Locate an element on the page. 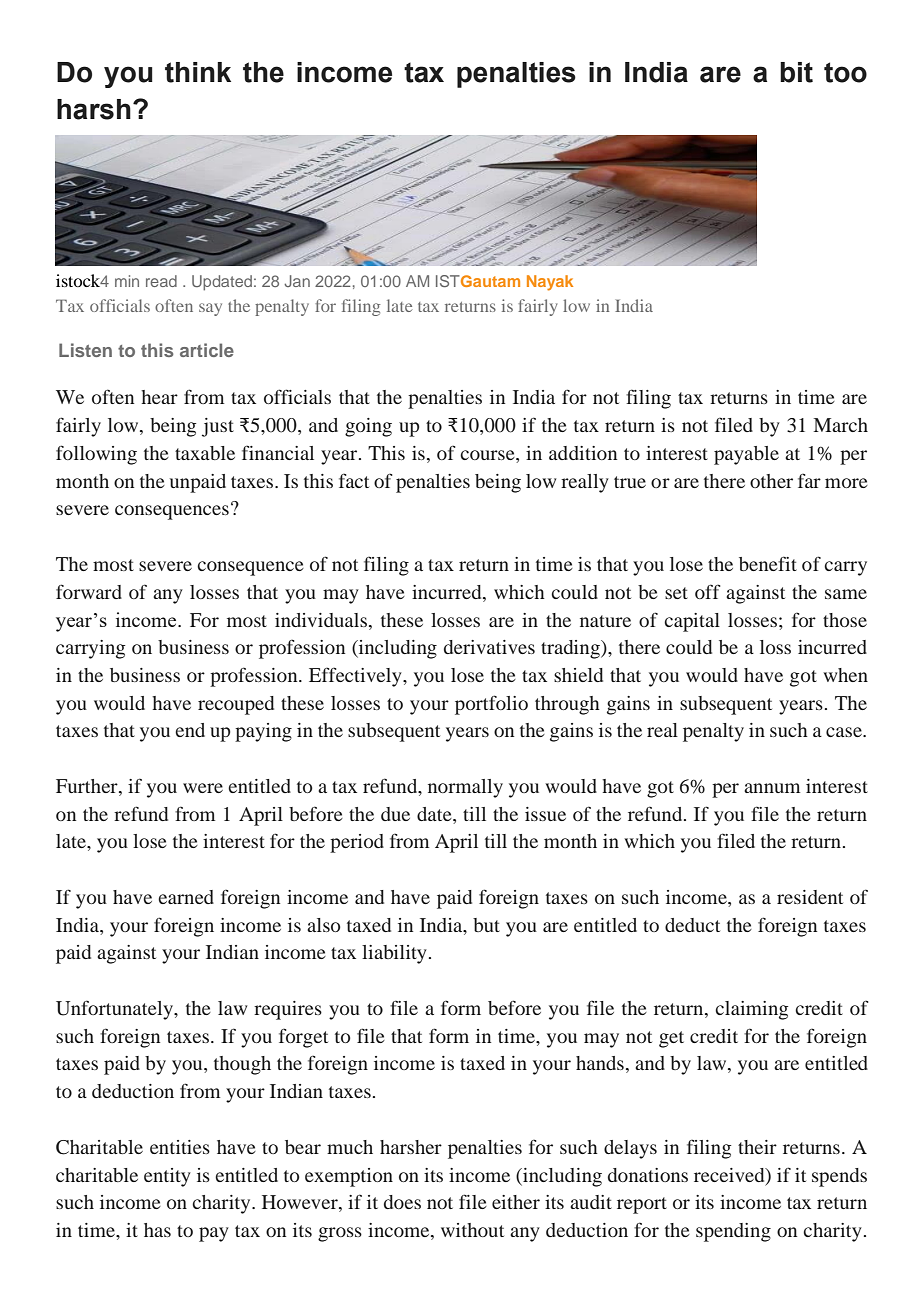  bit is located at coordinates (796, 72).
